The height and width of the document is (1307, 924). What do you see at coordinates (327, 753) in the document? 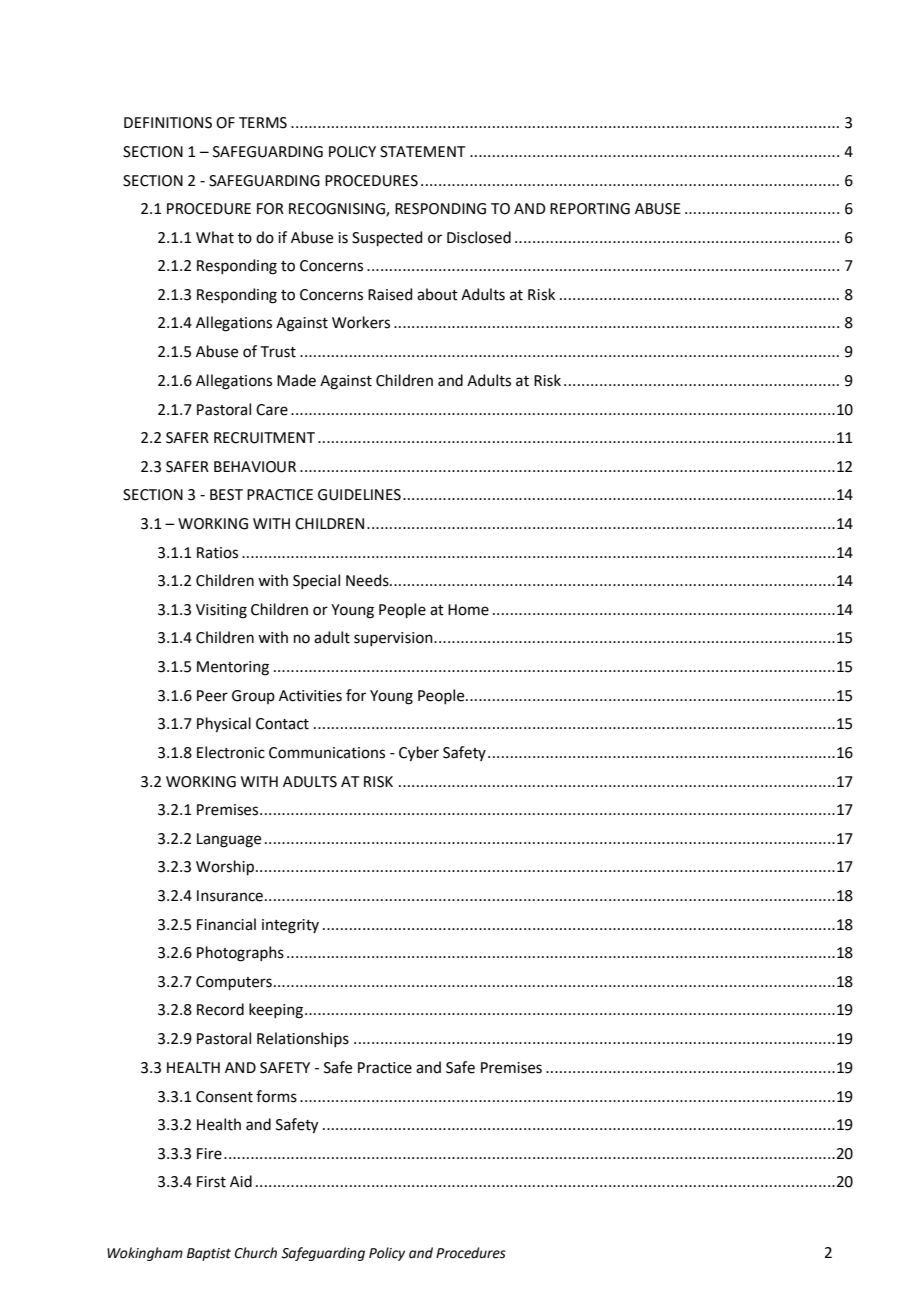
I see `Communications` at bounding box center [327, 753].
